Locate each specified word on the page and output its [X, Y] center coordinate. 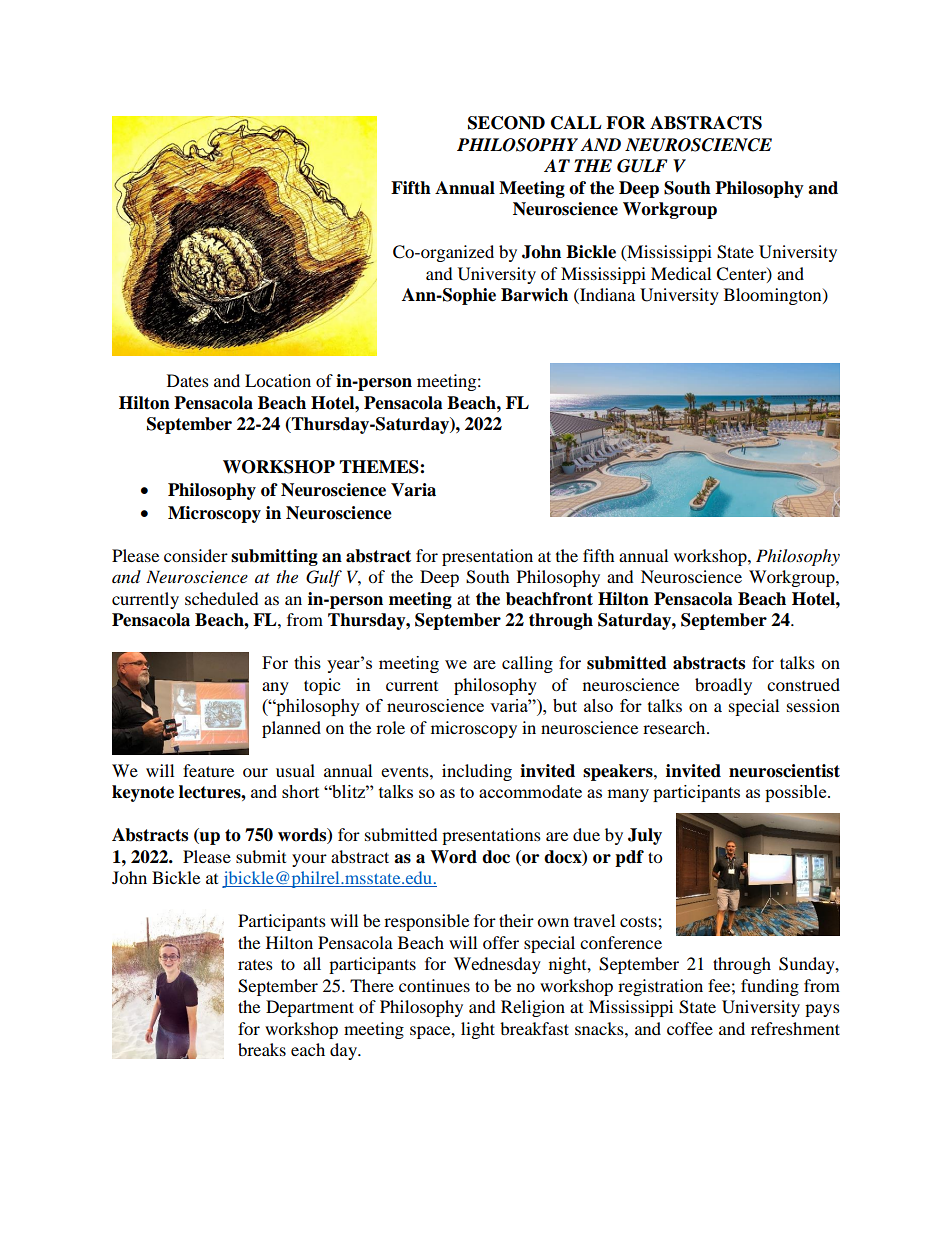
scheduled [222, 598]
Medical [681, 273]
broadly [723, 686]
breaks [262, 1049]
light [478, 1030]
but [565, 705]
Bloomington [774, 296]
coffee [690, 1028]
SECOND [506, 123]
